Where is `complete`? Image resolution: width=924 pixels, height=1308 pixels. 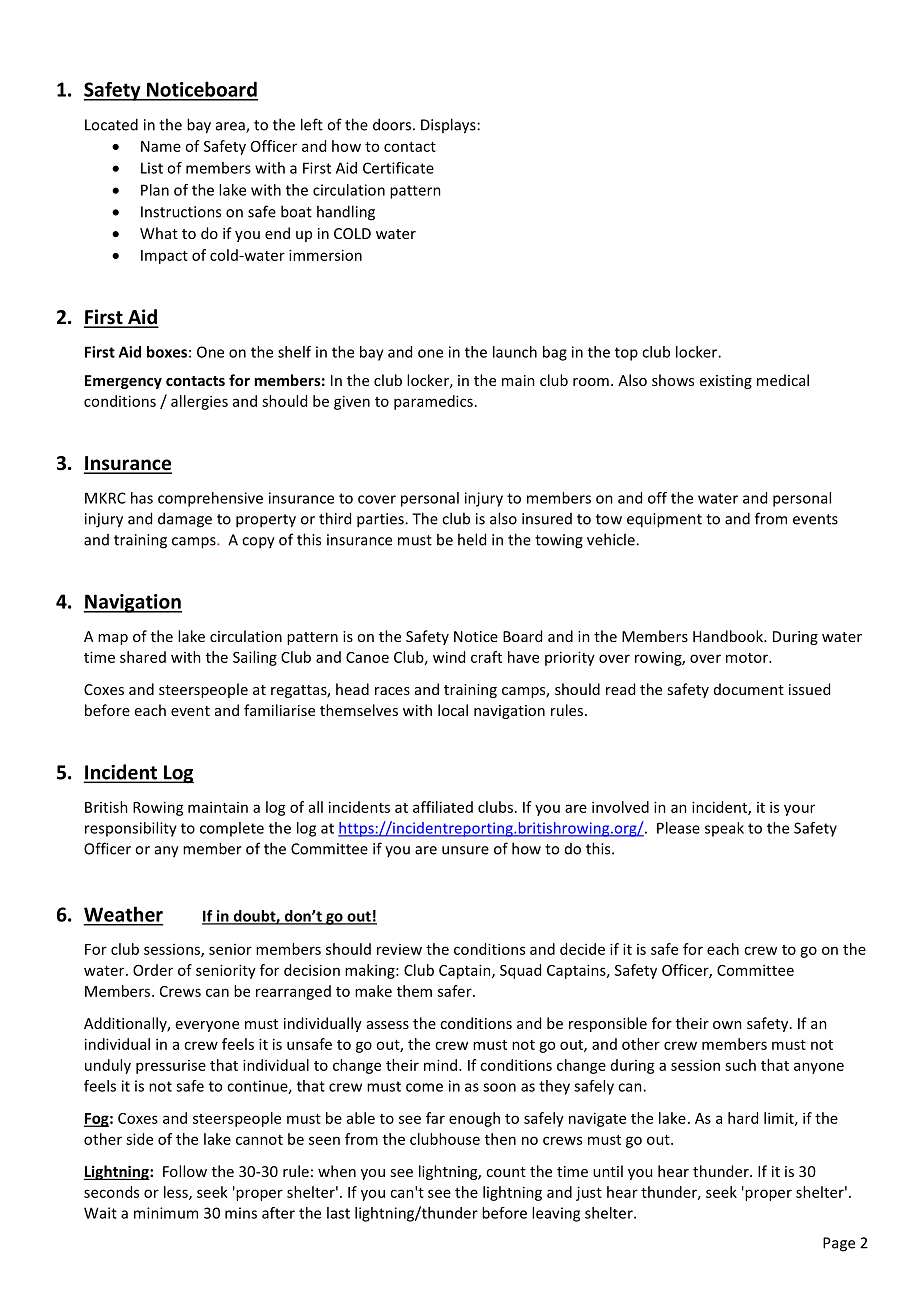
complete is located at coordinates (232, 829).
